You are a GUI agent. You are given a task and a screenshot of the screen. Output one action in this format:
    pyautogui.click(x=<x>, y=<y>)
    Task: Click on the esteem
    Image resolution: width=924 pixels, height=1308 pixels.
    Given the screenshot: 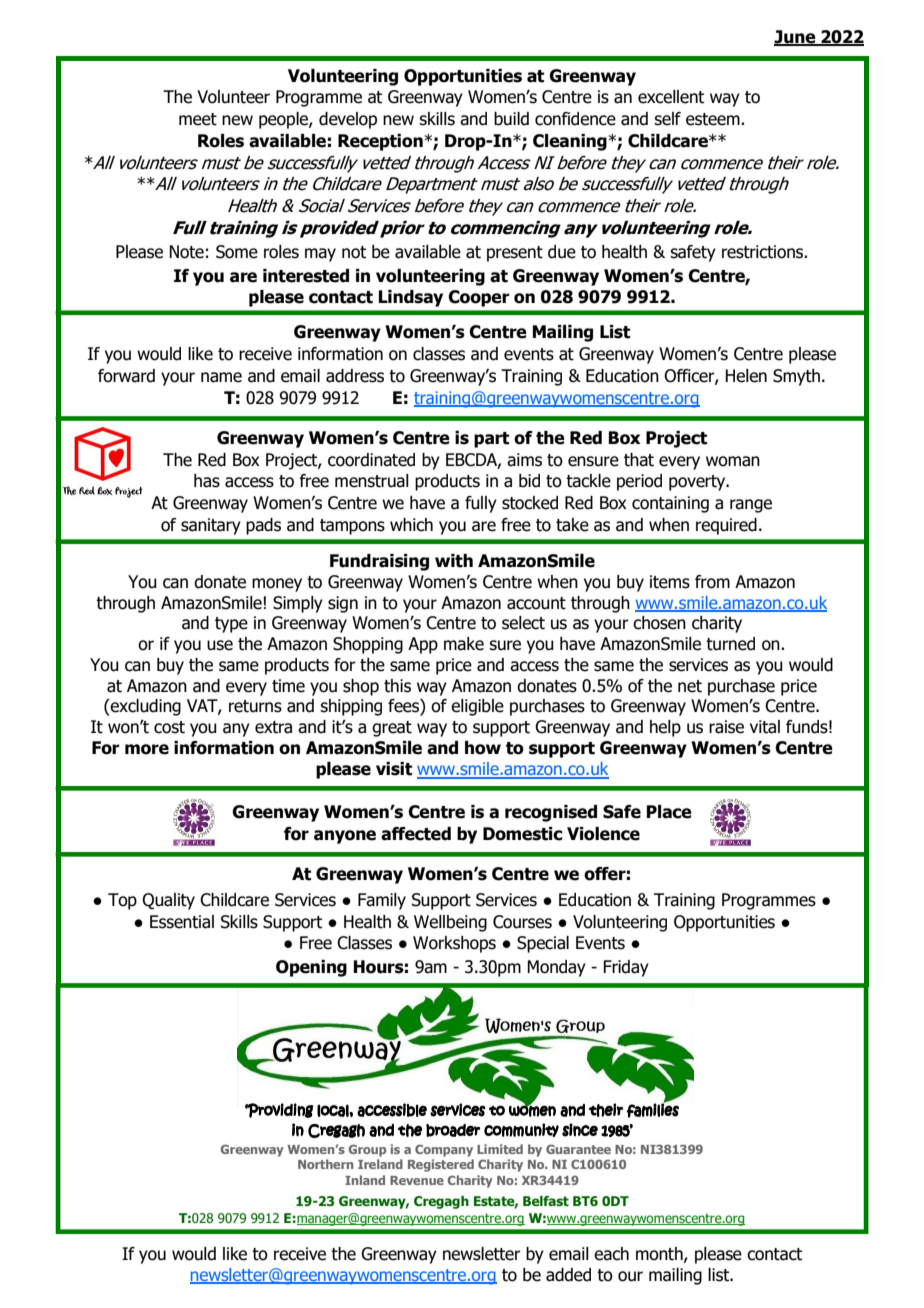 What is the action you would take?
    pyautogui.click(x=714, y=119)
